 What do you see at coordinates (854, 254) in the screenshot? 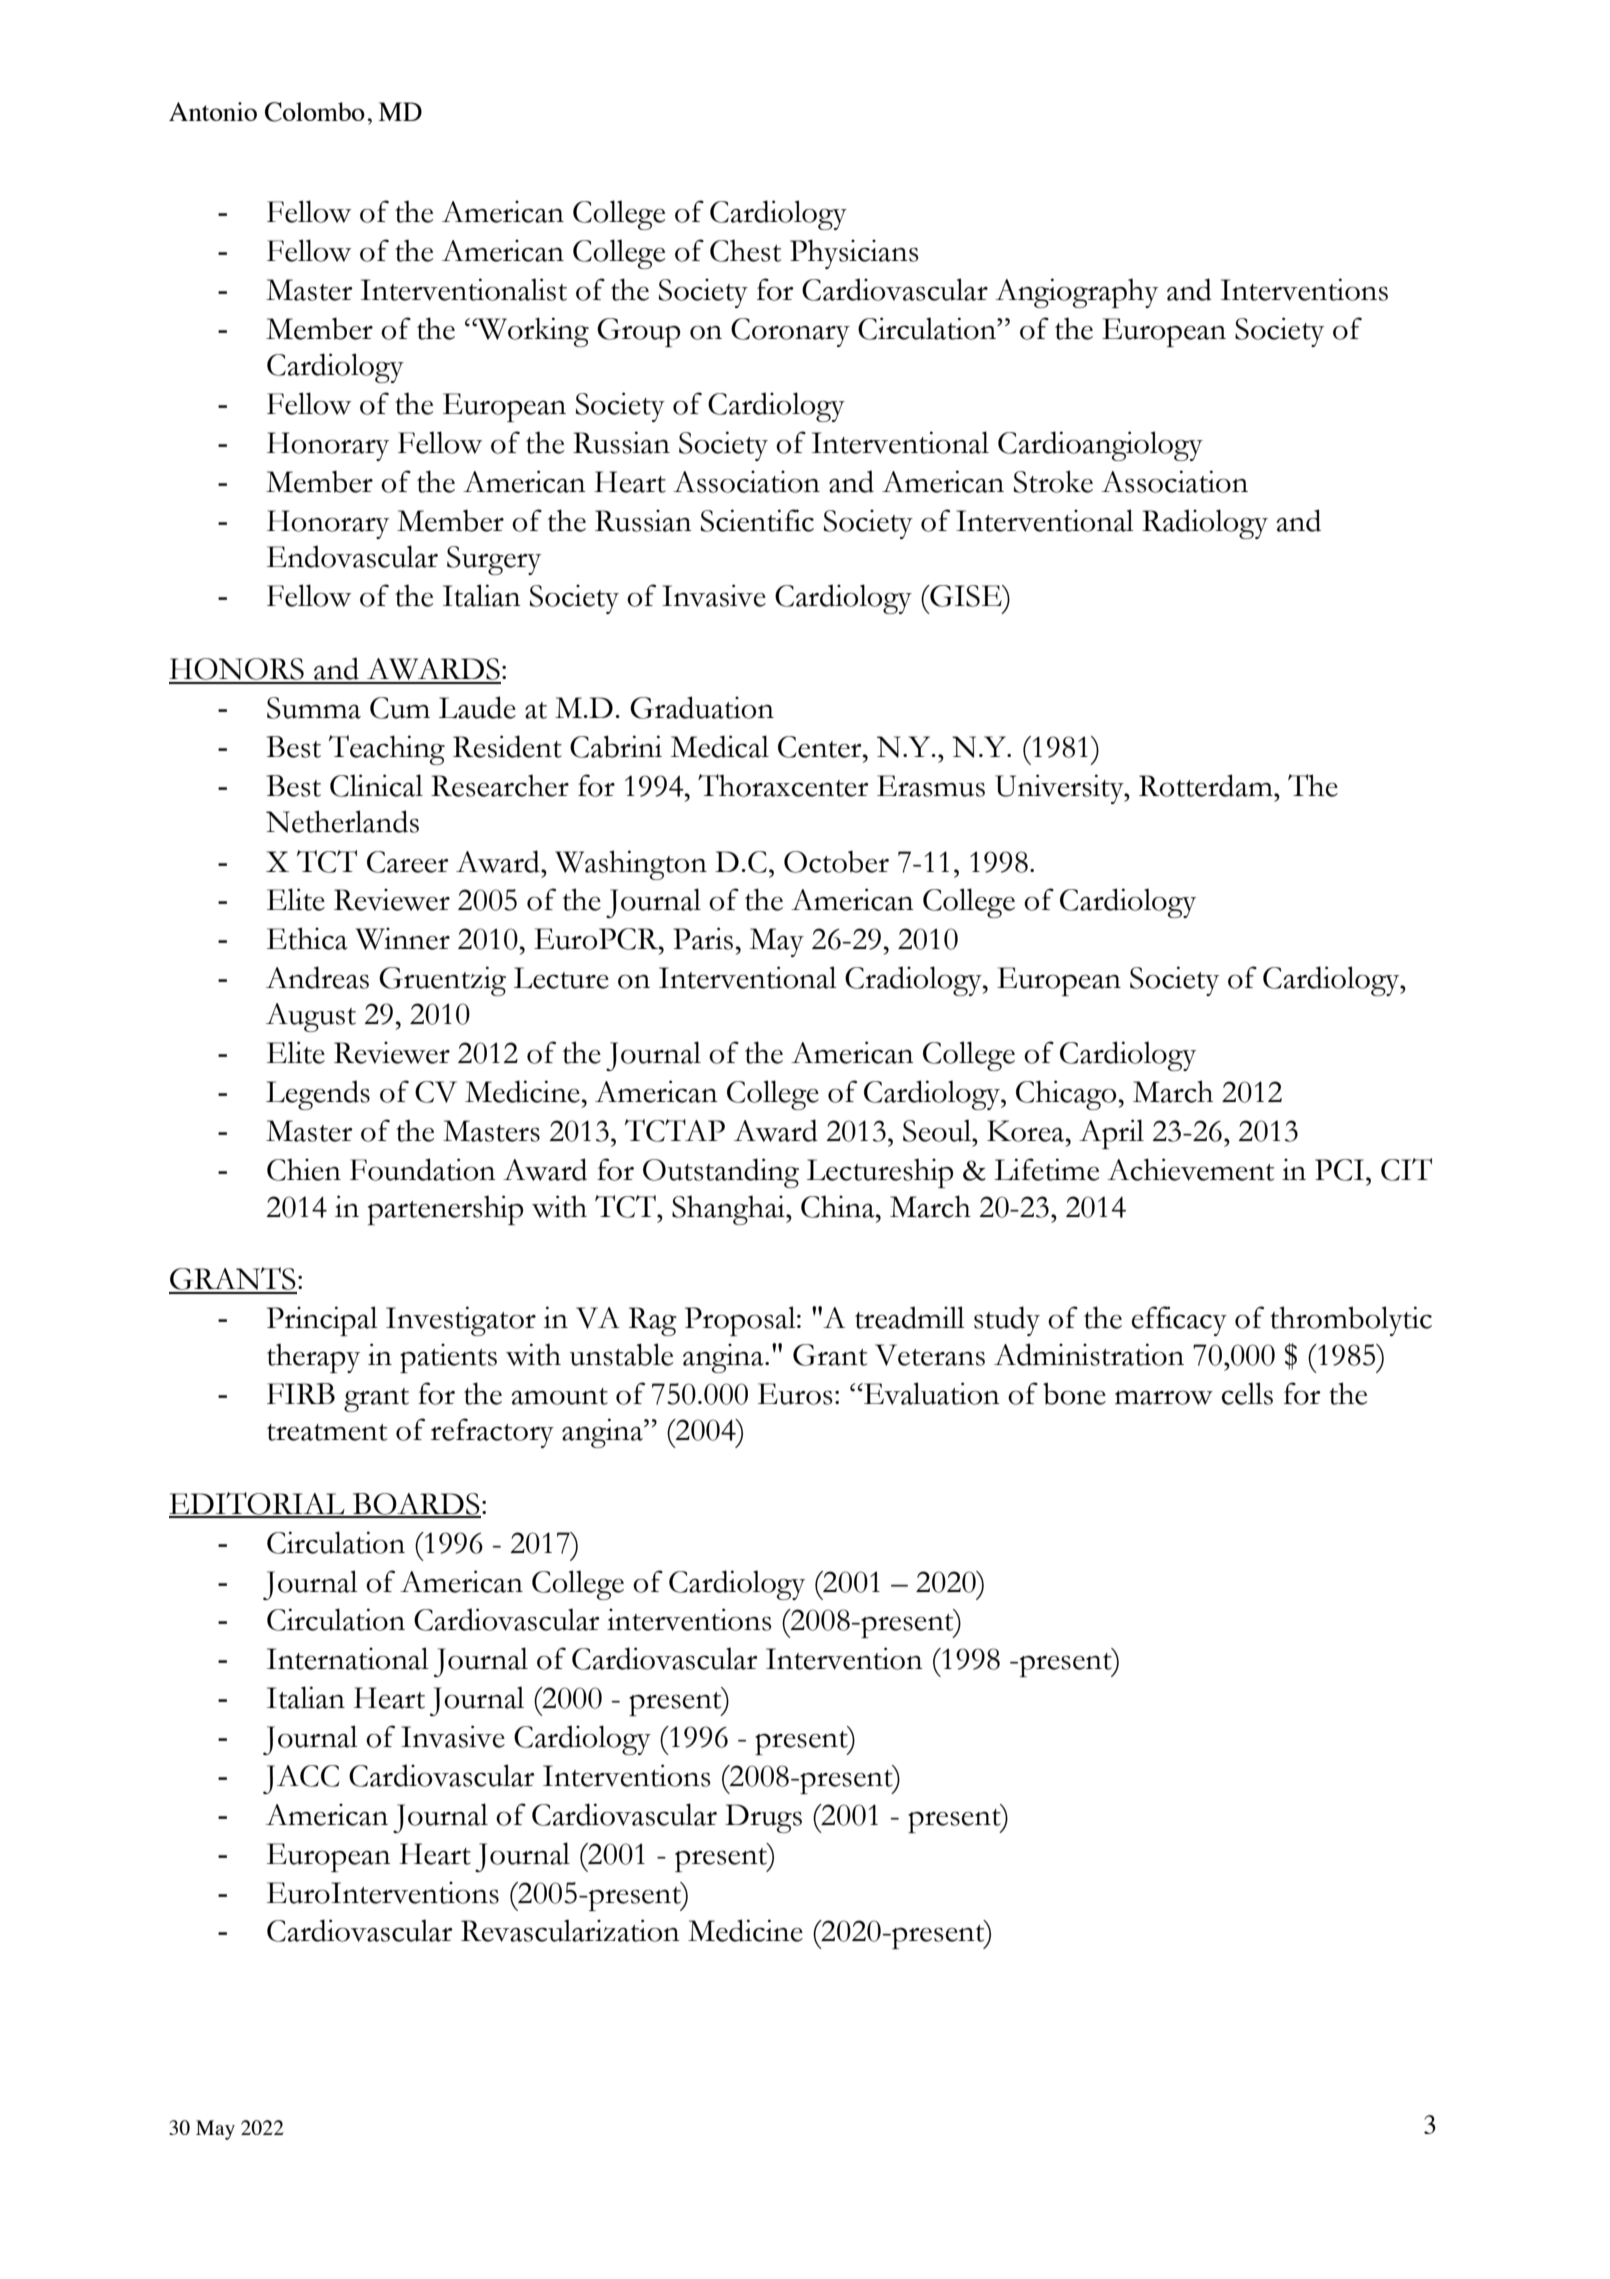
I see `Physicians` at bounding box center [854, 254].
